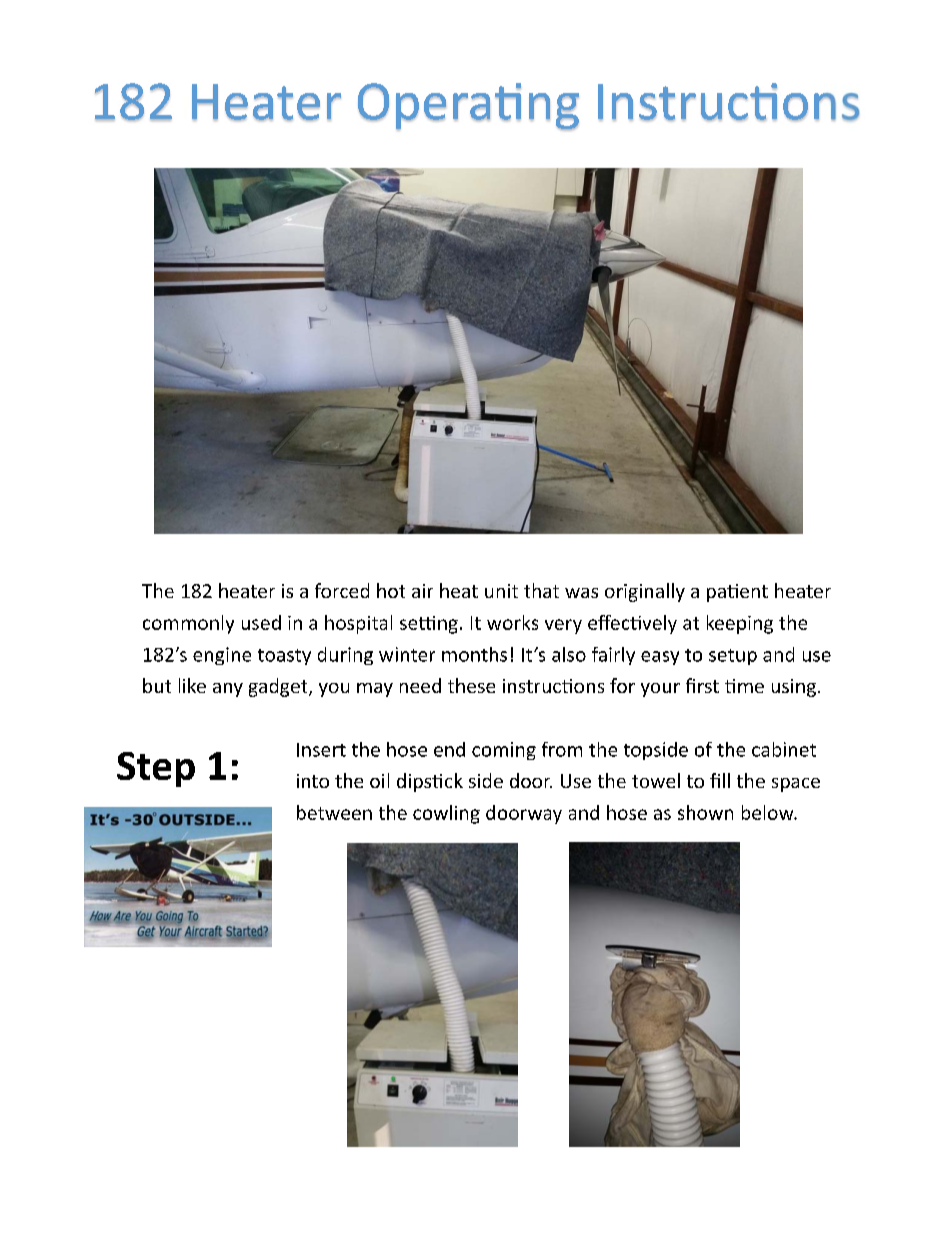  Describe the element at coordinates (471, 685) in the document. I see `these` at that location.
